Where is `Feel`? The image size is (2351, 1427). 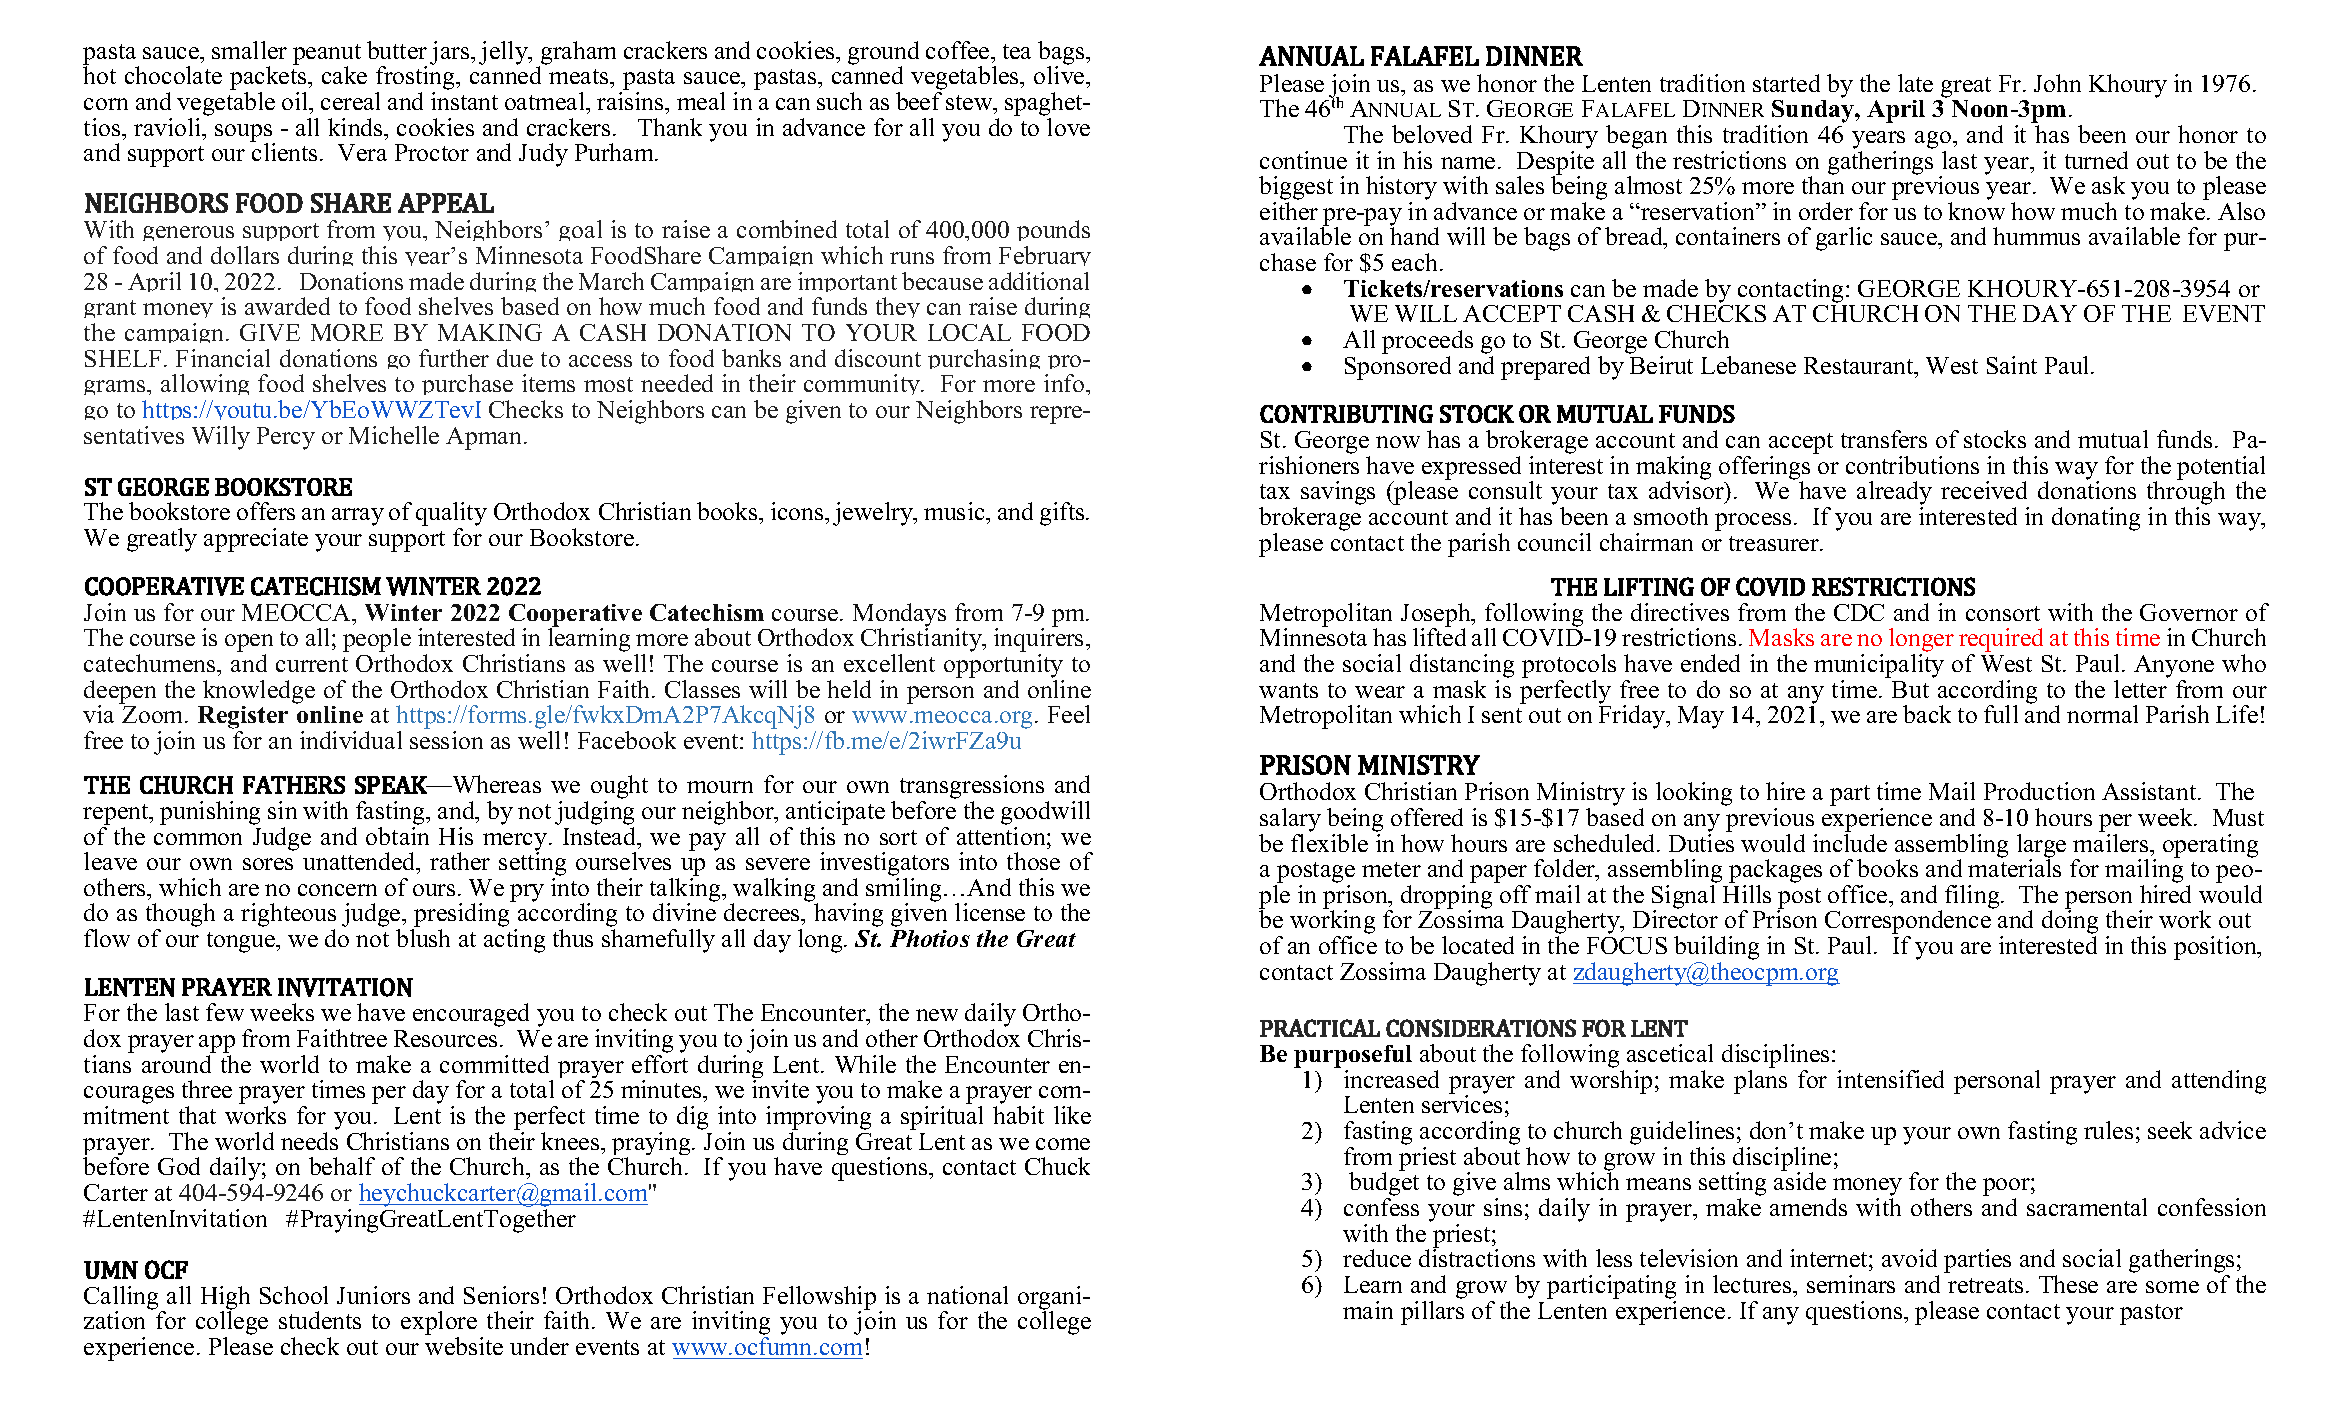
Feel is located at coordinates (1069, 714).
